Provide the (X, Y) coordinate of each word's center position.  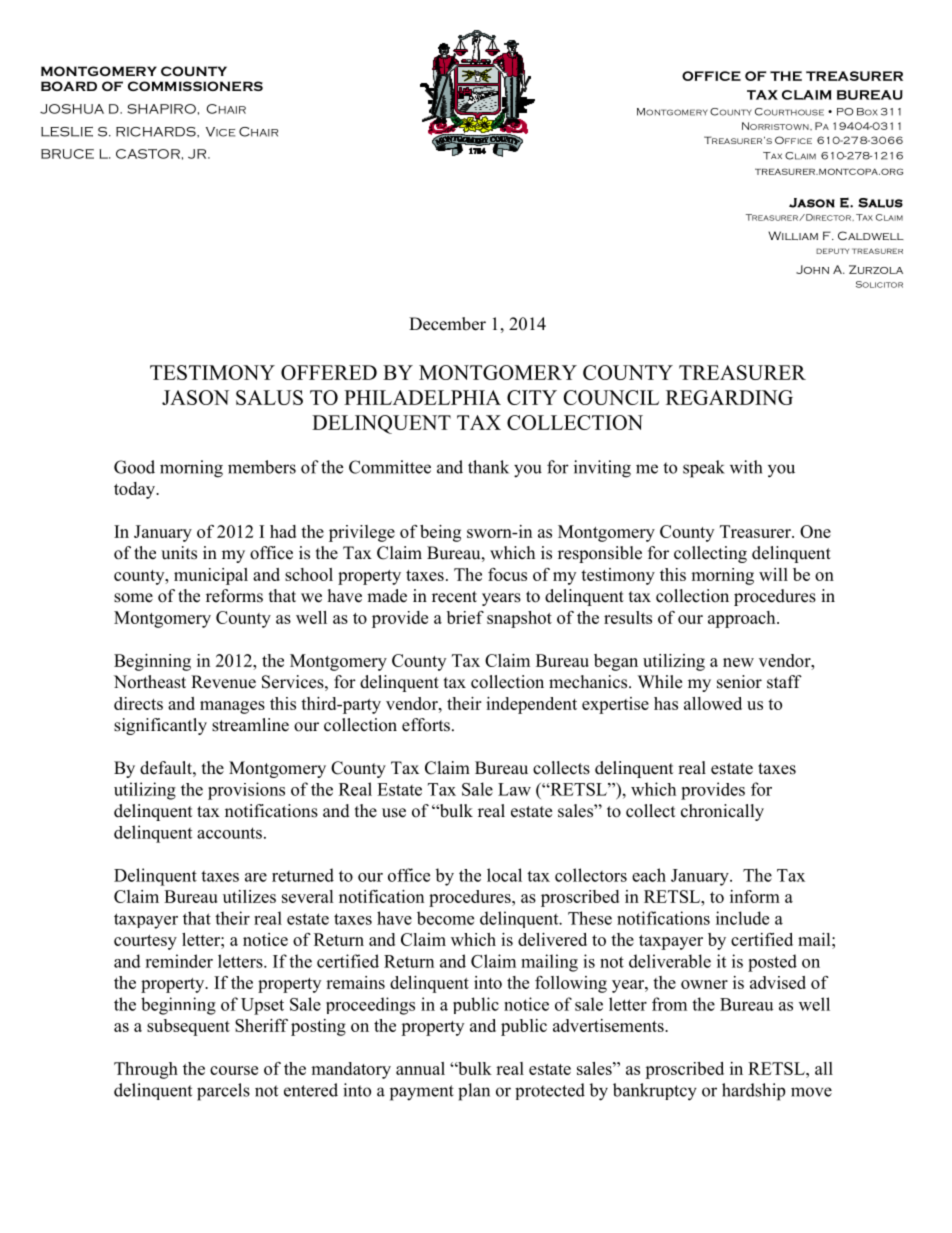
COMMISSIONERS (195, 86)
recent (454, 597)
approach (743, 619)
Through (146, 1070)
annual (420, 1068)
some (133, 598)
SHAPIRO (161, 109)
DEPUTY (832, 251)
